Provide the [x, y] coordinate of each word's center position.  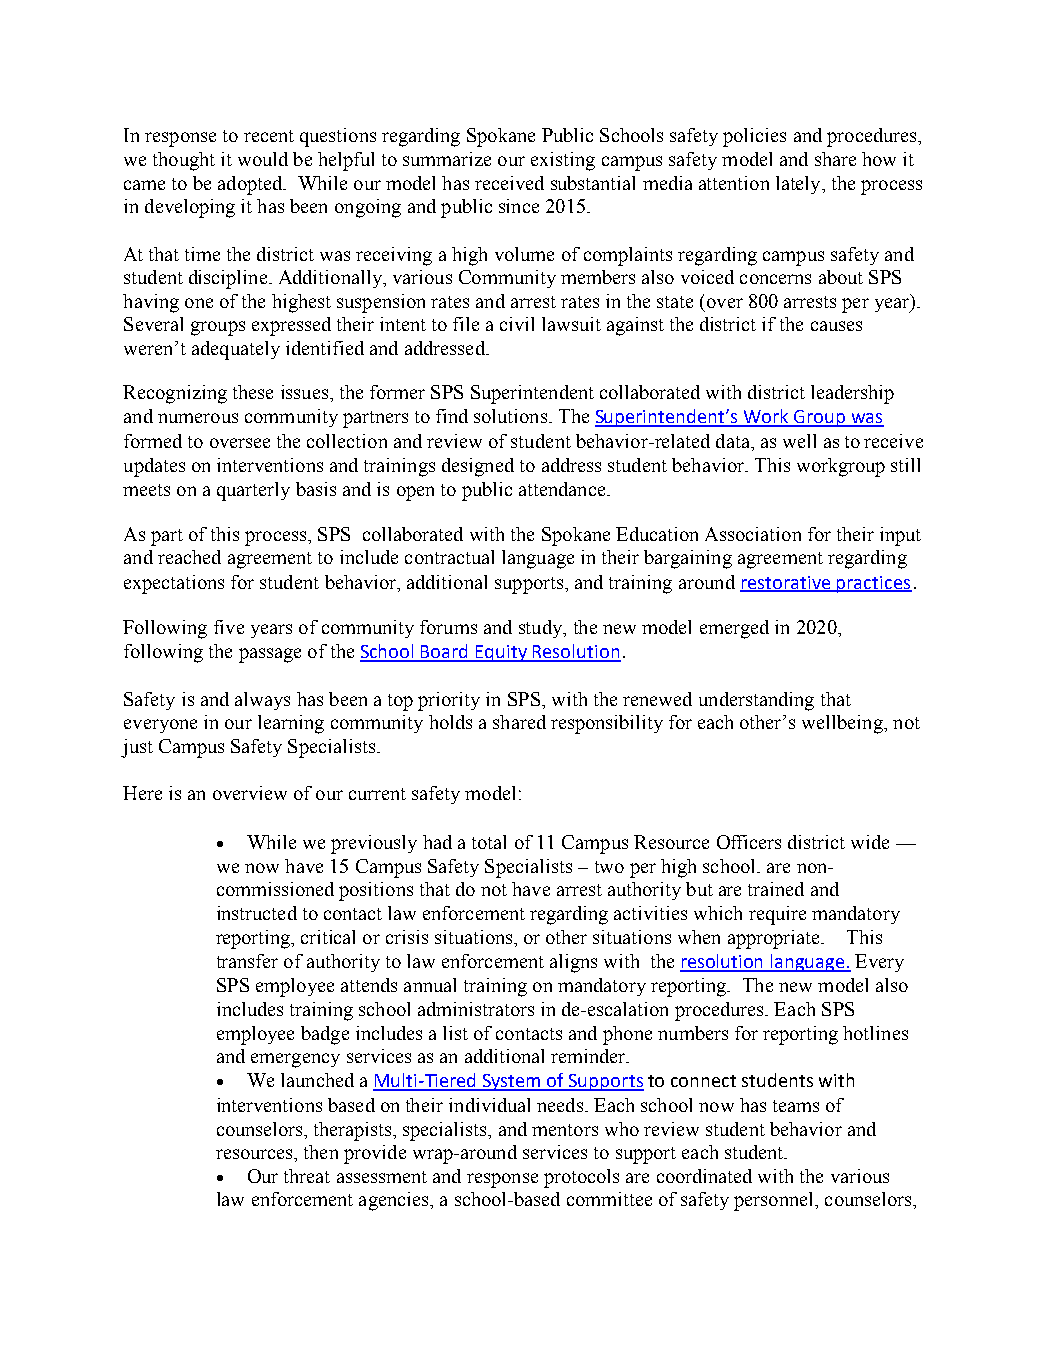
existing [563, 161]
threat [307, 1176]
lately [799, 185]
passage [270, 655]
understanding [756, 701]
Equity [501, 653]
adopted [251, 185]
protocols [581, 1178]
